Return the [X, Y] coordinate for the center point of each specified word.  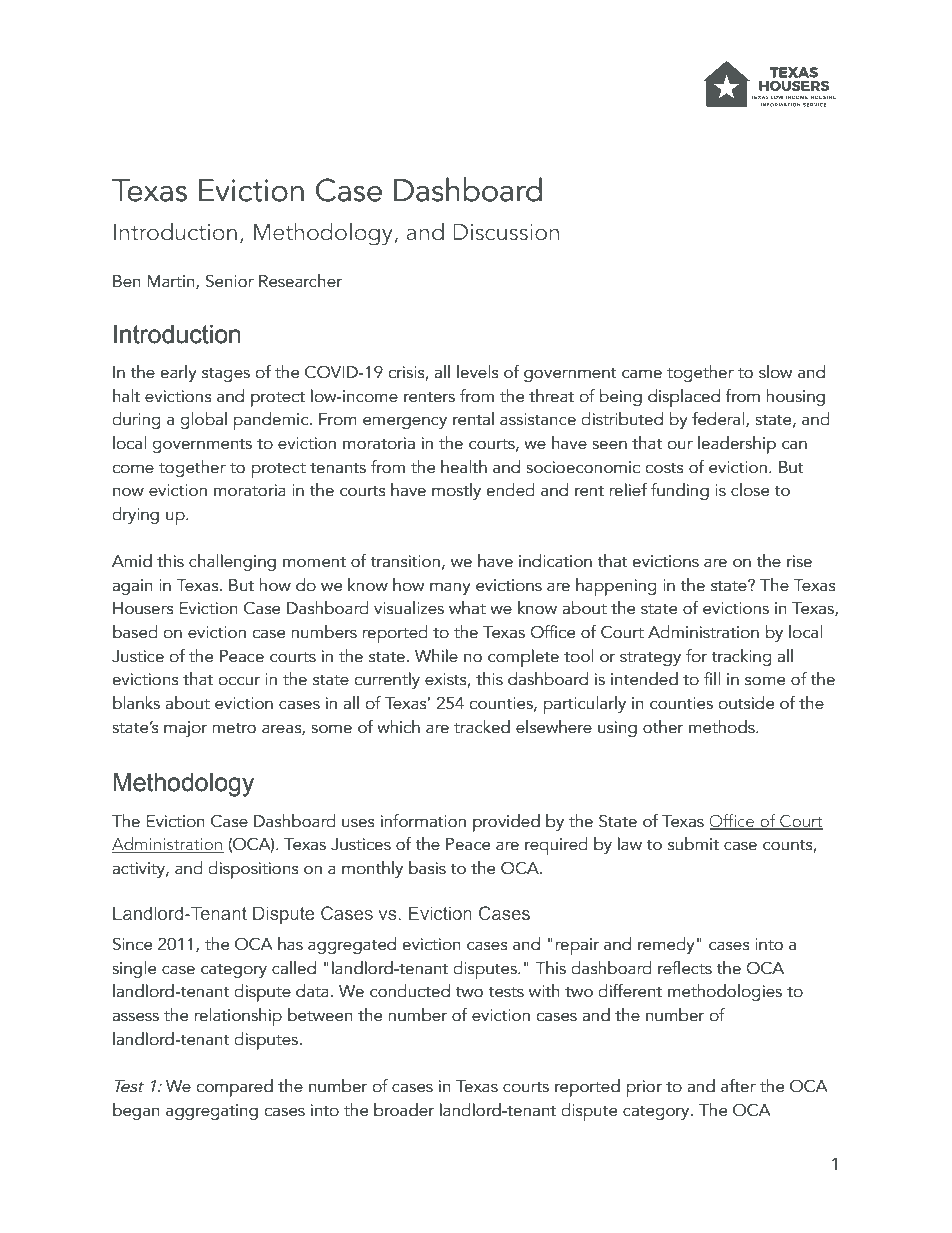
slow [775, 372]
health [464, 467]
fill [712, 678]
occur [239, 681]
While [436, 656]
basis [427, 868]
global [203, 420]
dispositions [253, 870]
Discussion [506, 232]
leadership [737, 445]
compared [234, 1088]
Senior [230, 281]
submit [693, 844]
